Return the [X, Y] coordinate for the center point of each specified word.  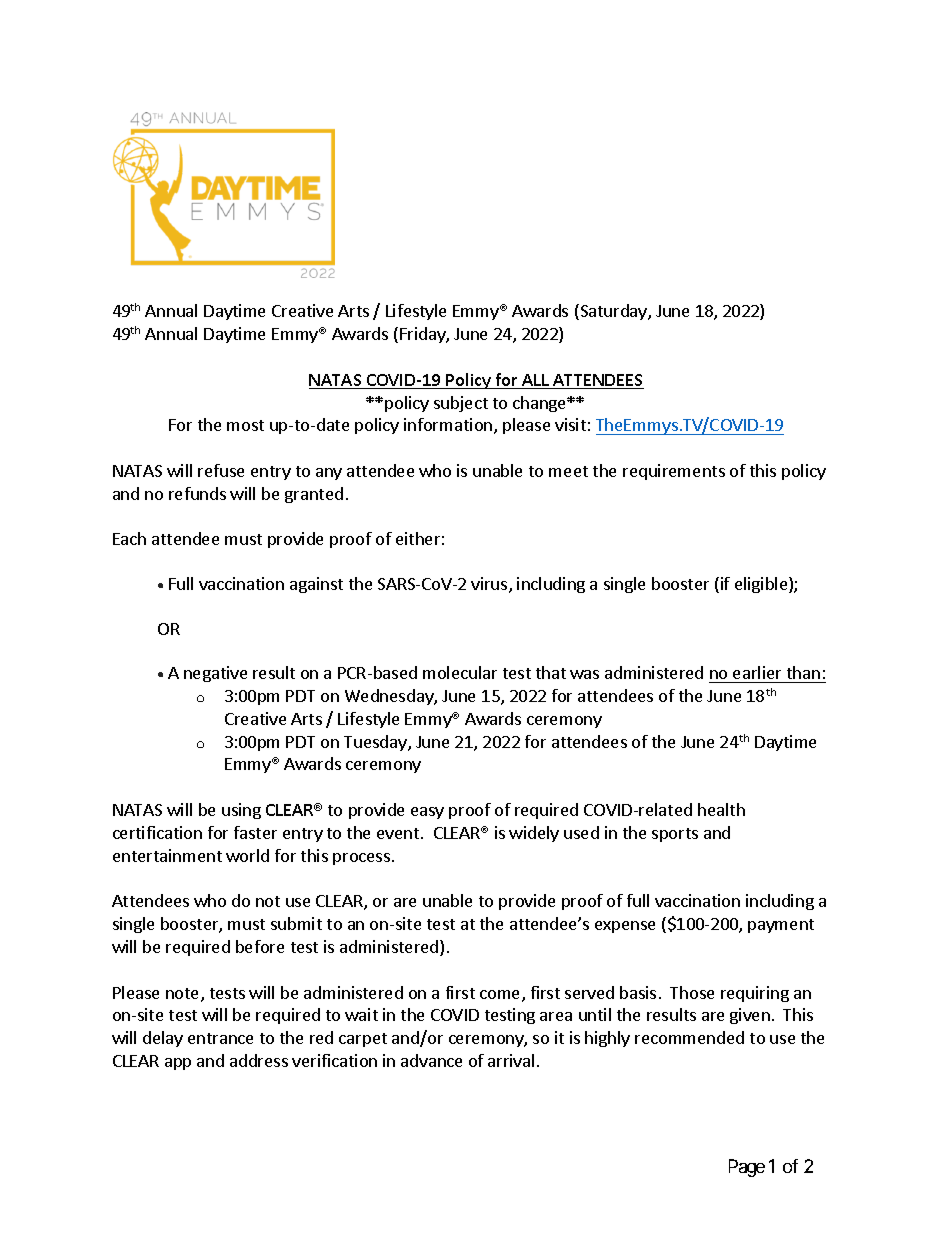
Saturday [613, 312]
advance [431, 1060]
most [245, 425]
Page [747, 1168]
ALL [536, 381]
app [178, 1064]
